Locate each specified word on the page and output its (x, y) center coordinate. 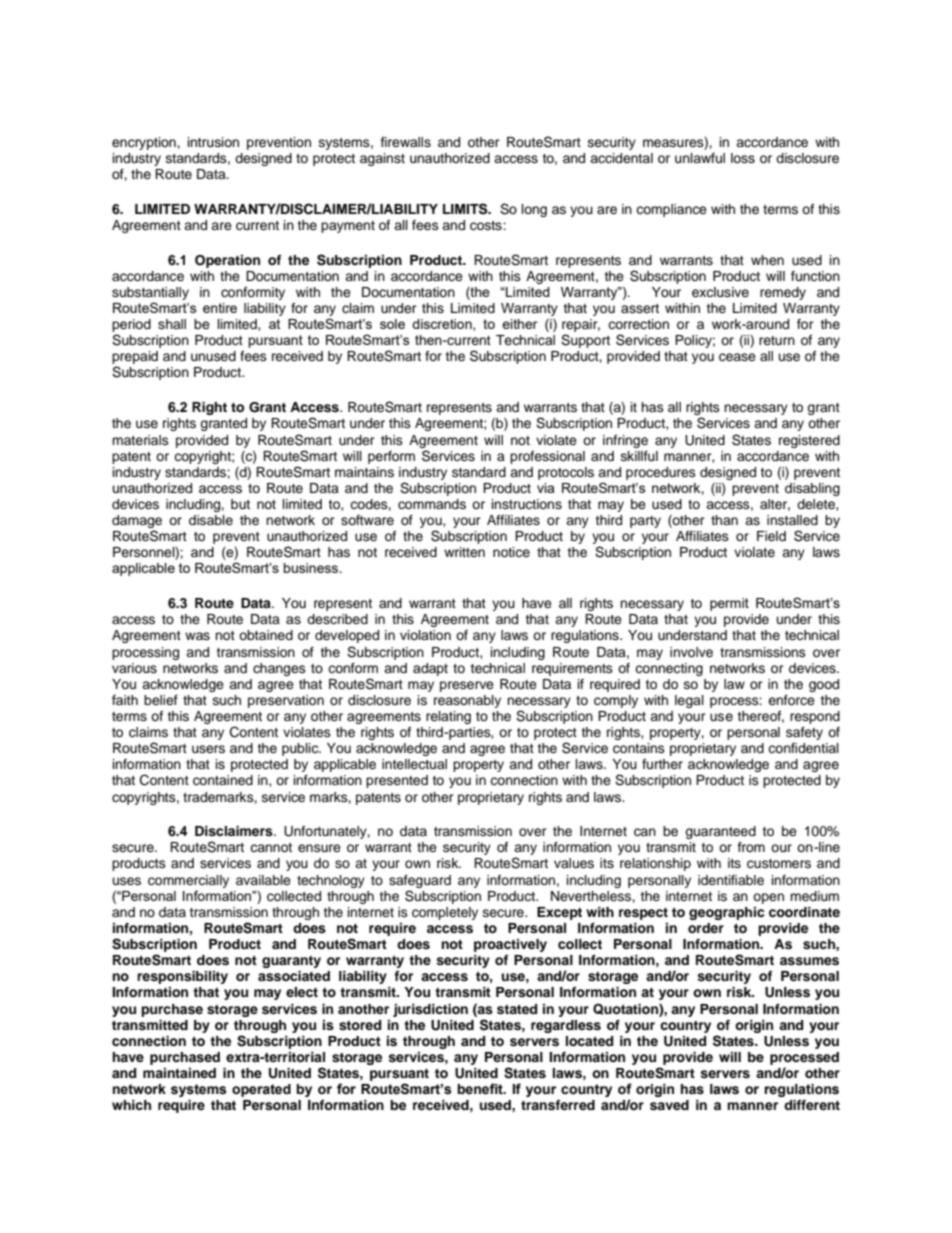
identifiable (731, 880)
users (208, 749)
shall (172, 324)
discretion (443, 325)
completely (445, 913)
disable (211, 520)
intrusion (213, 142)
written (464, 552)
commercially (188, 881)
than (724, 520)
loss (743, 158)
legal (689, 701)
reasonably (467, 701)
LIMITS (466, 209)
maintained (179, 1073)
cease (737, 357)
